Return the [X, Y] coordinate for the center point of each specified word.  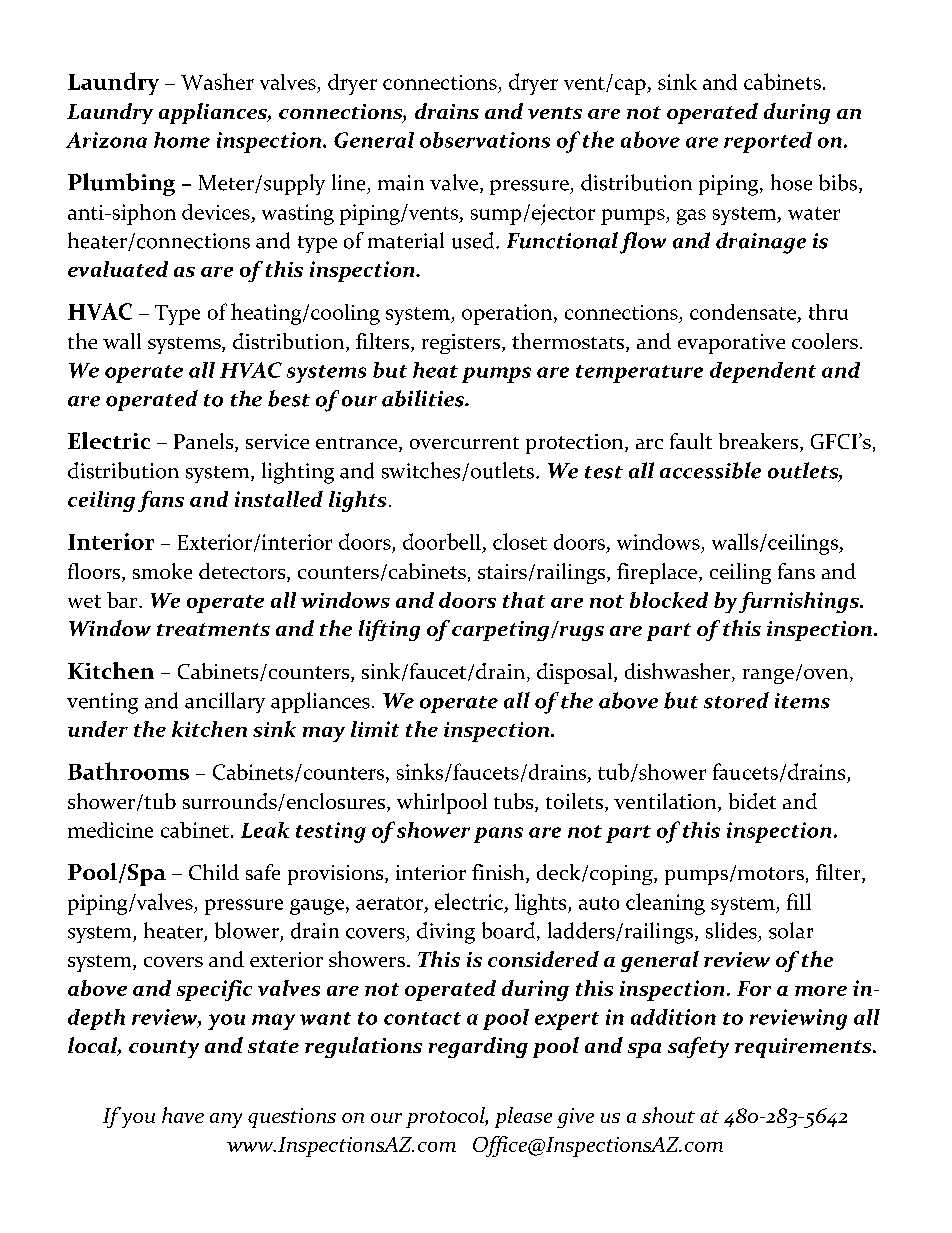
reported [768, 142]
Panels [205, 442]
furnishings [800, 602]
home [182, 140]
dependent [763, 372]
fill [799, 901]
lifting [389, 630]
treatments [213, 629]
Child [214, 872]
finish [499, 873]
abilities [424, 398]
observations [485, 140]
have [183, 1115]
